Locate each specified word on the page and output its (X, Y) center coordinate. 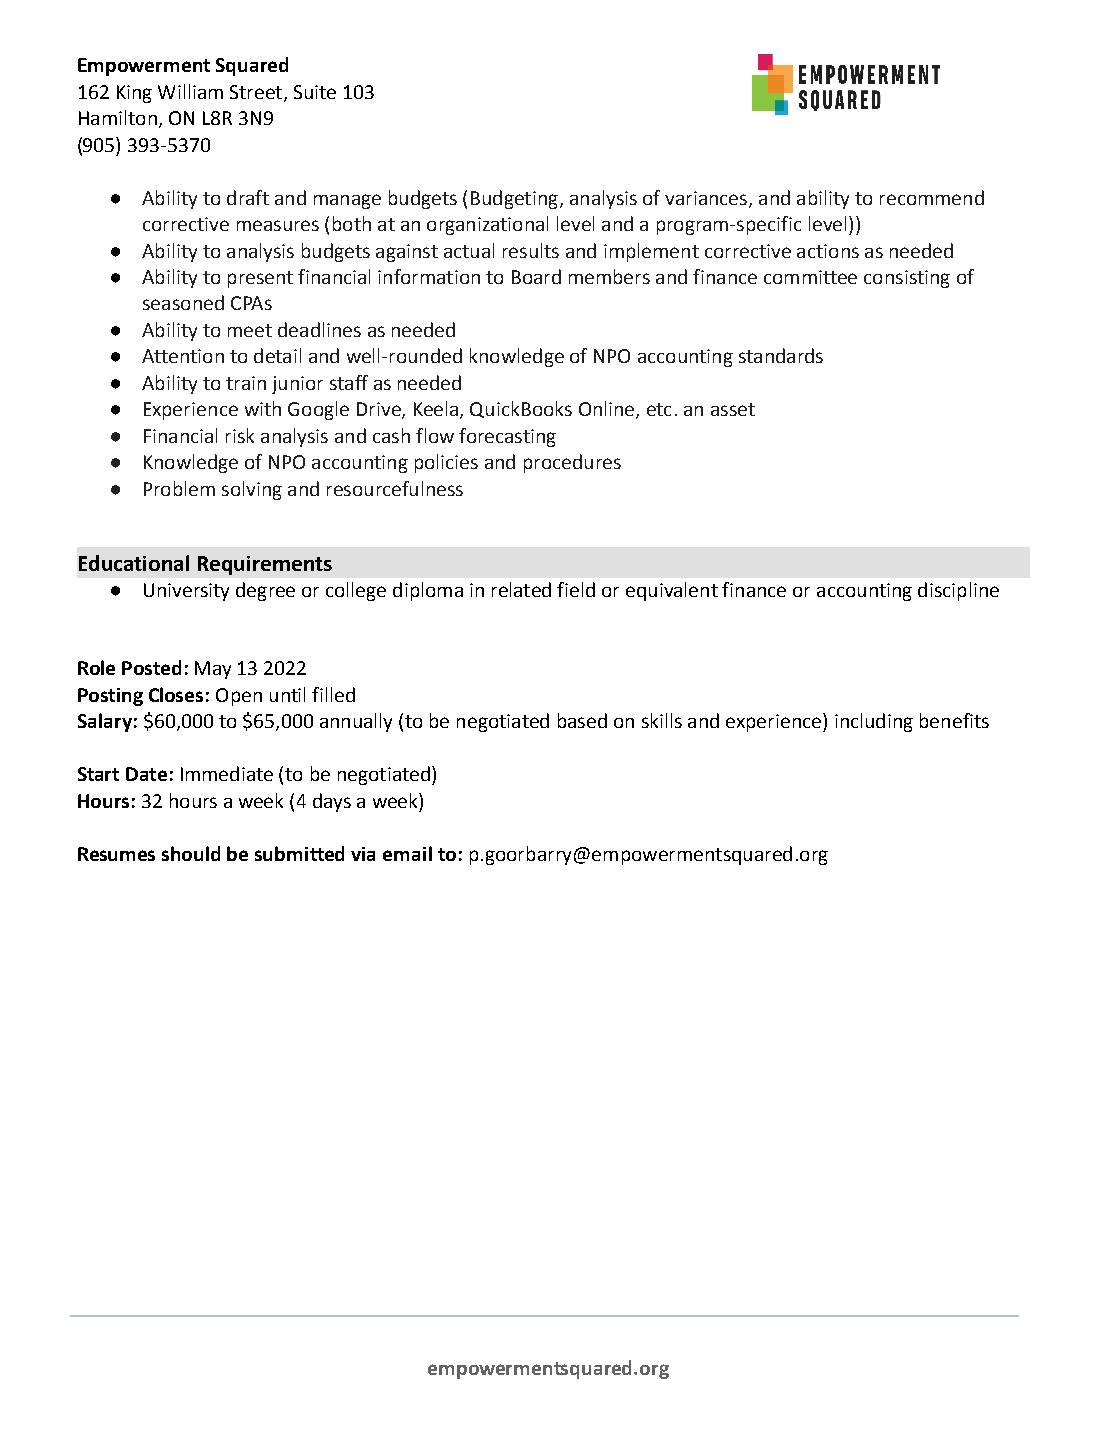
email (407, 853)
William (190, 91)
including (874, 722)
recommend (932, 197)
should (191, 853)
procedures (572, 463)
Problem (179, 488)
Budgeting (514, 199)
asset (733, 409)
